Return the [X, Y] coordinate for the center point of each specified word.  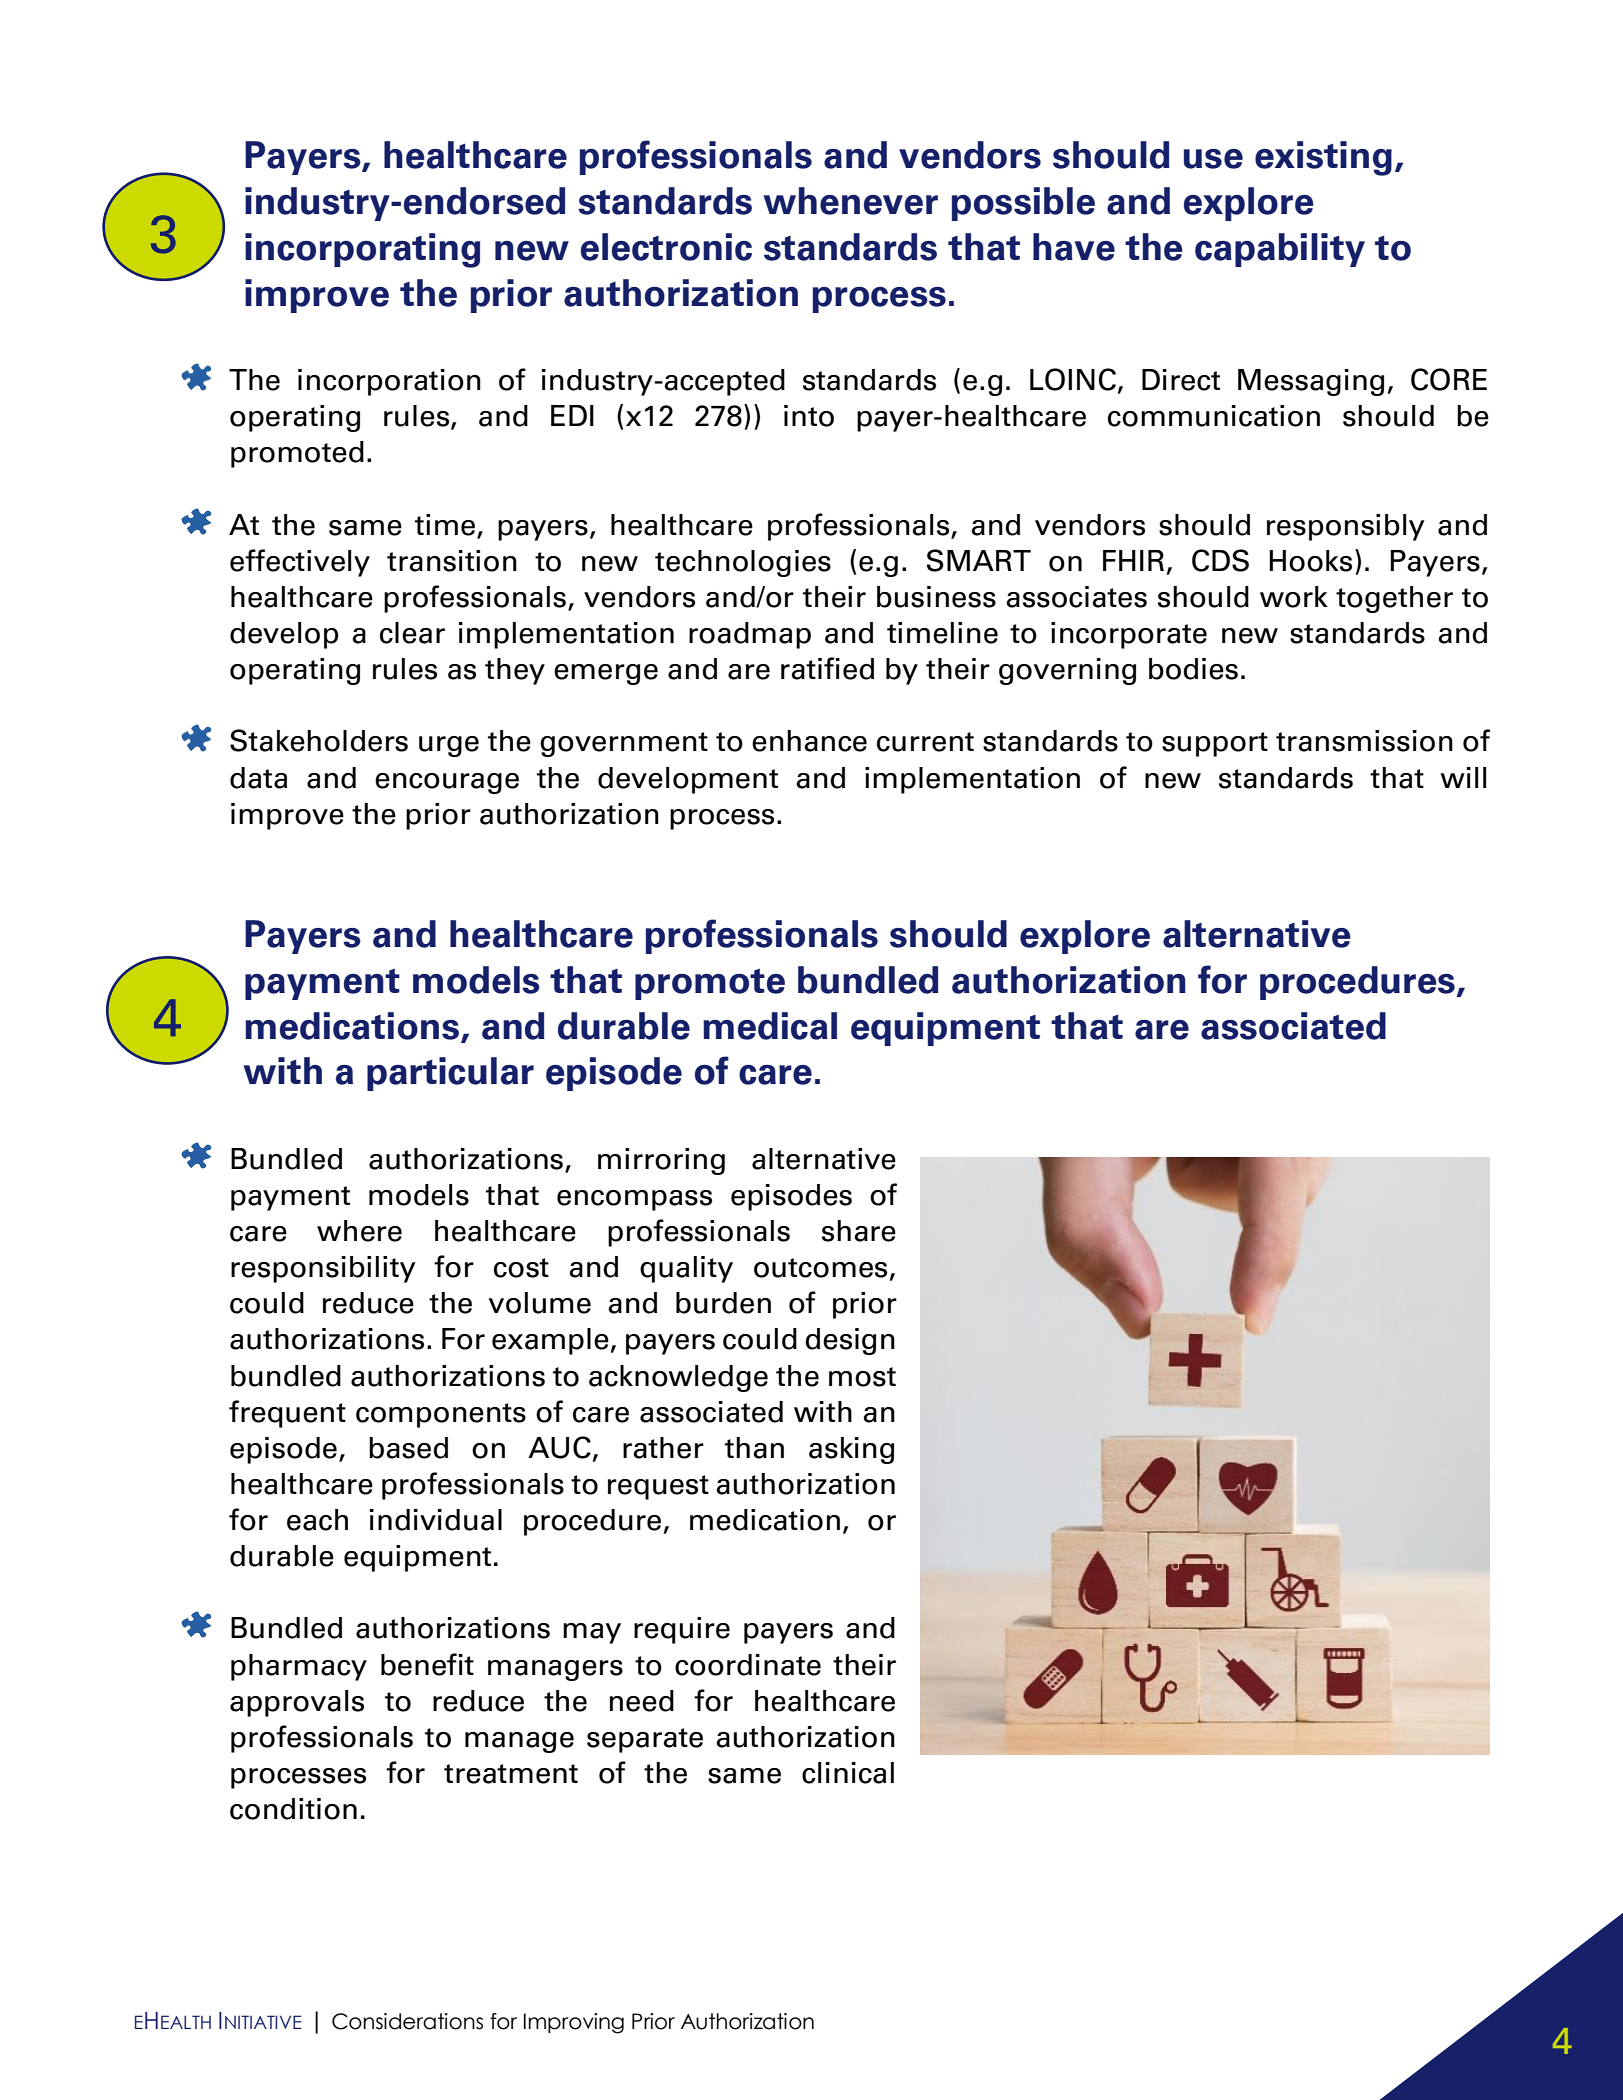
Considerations [407, 2021]
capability [1280, 250]
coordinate [748, 1665]
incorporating [363, 250]
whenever [850, 201]
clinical [848, 1773]
